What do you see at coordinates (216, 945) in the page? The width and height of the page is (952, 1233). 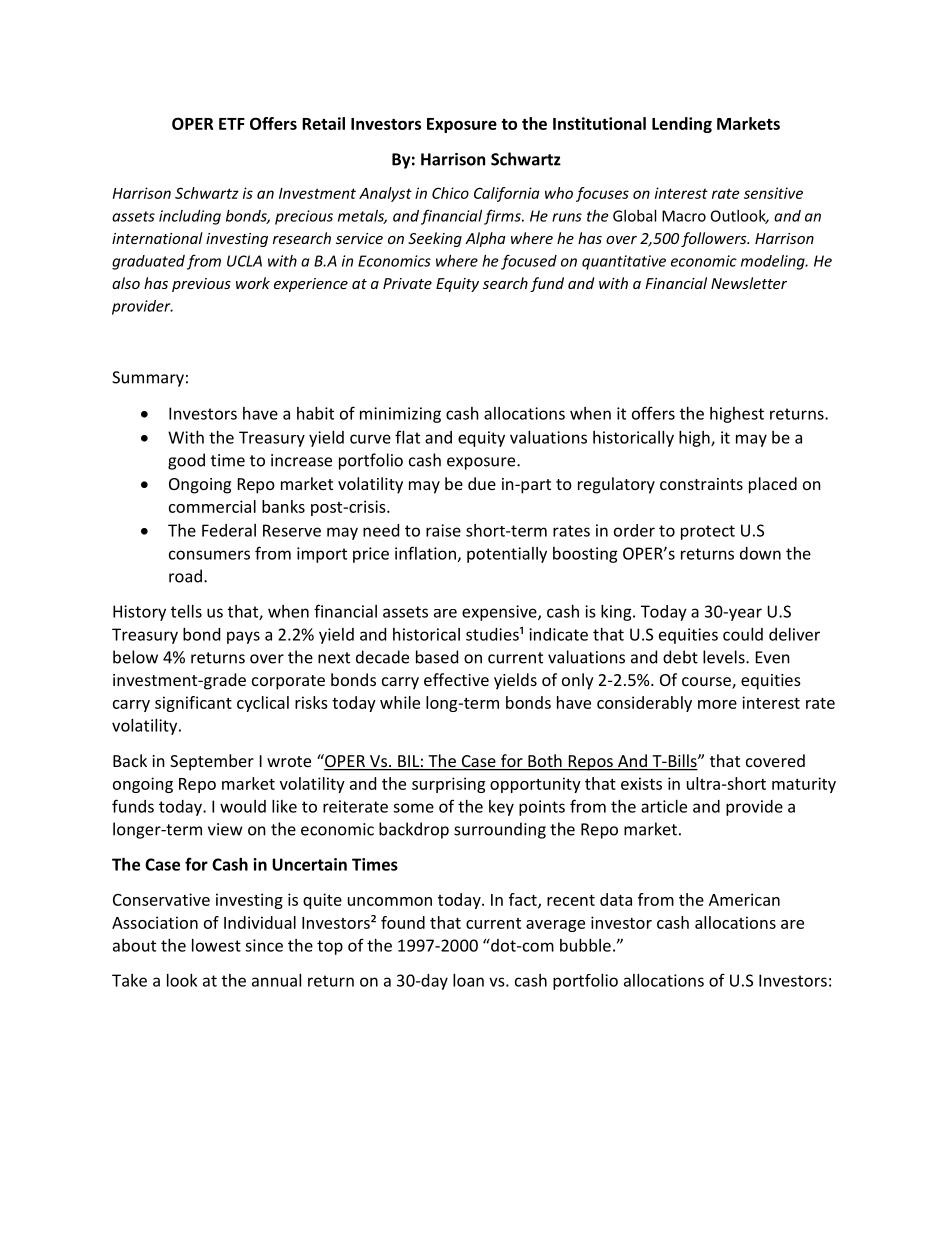 I see `lowest` at bounding box center [216, 945].
